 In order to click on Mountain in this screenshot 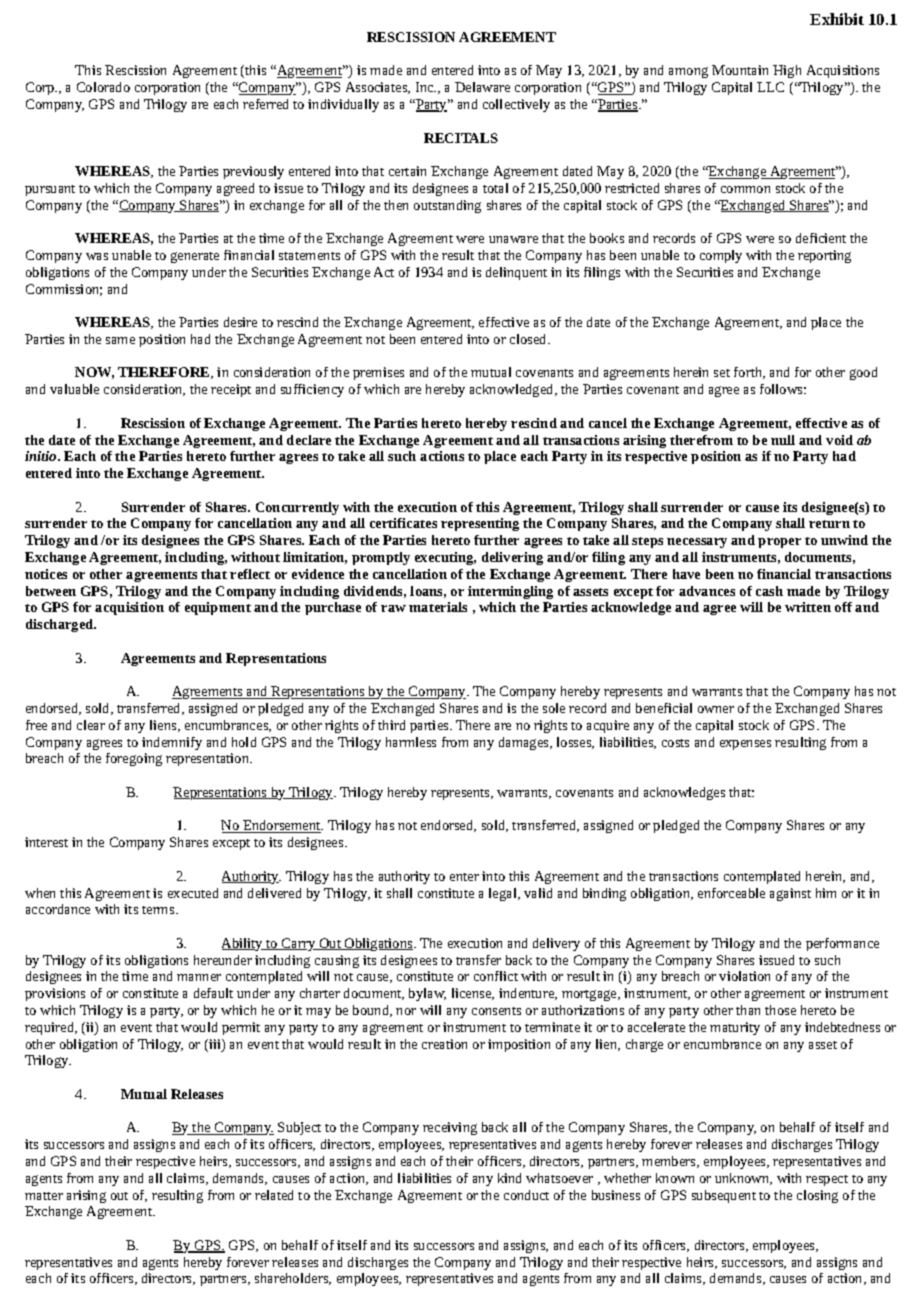, I will do `click(740, 70)`.
